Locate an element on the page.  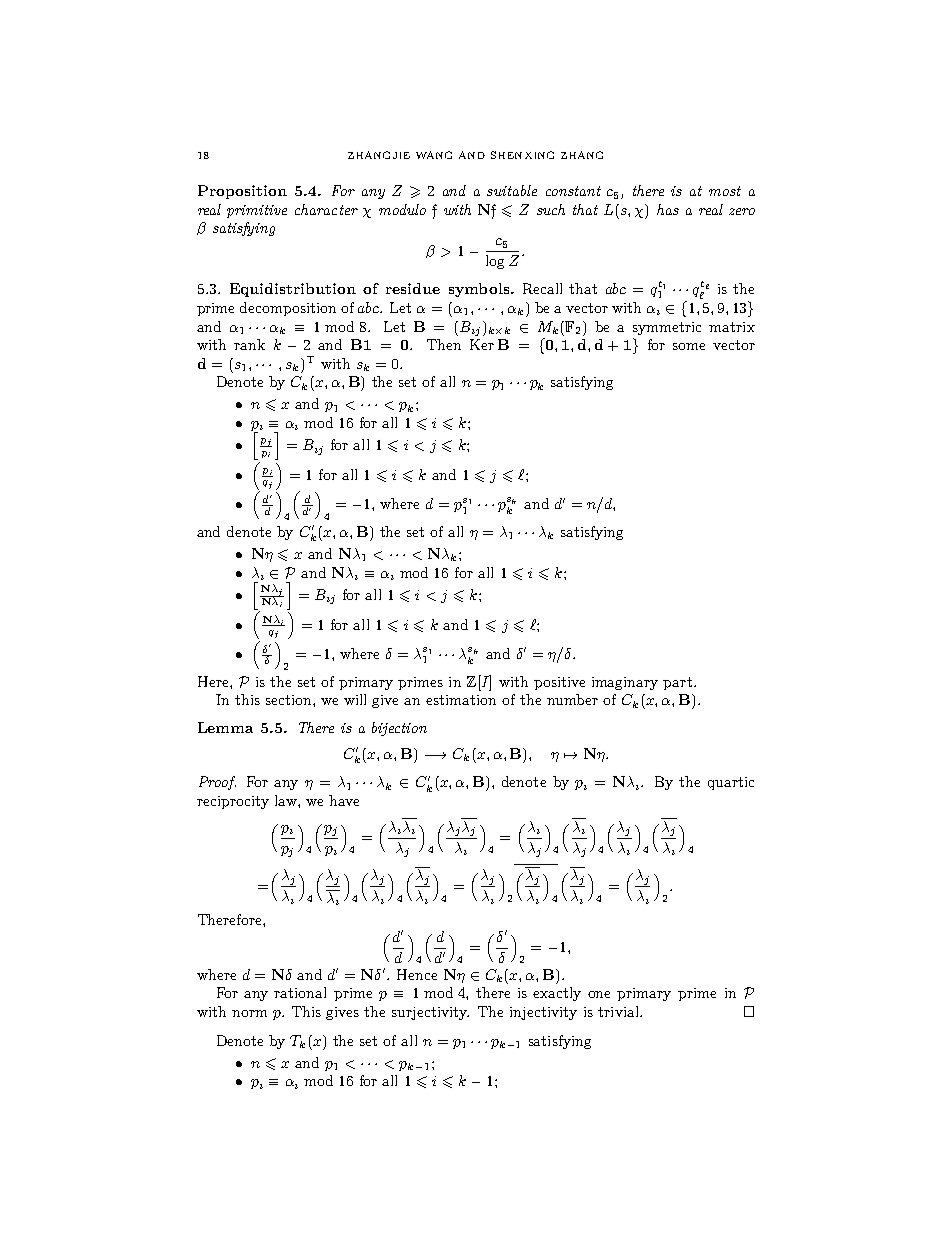
has is located at coordinates (668, 209).
